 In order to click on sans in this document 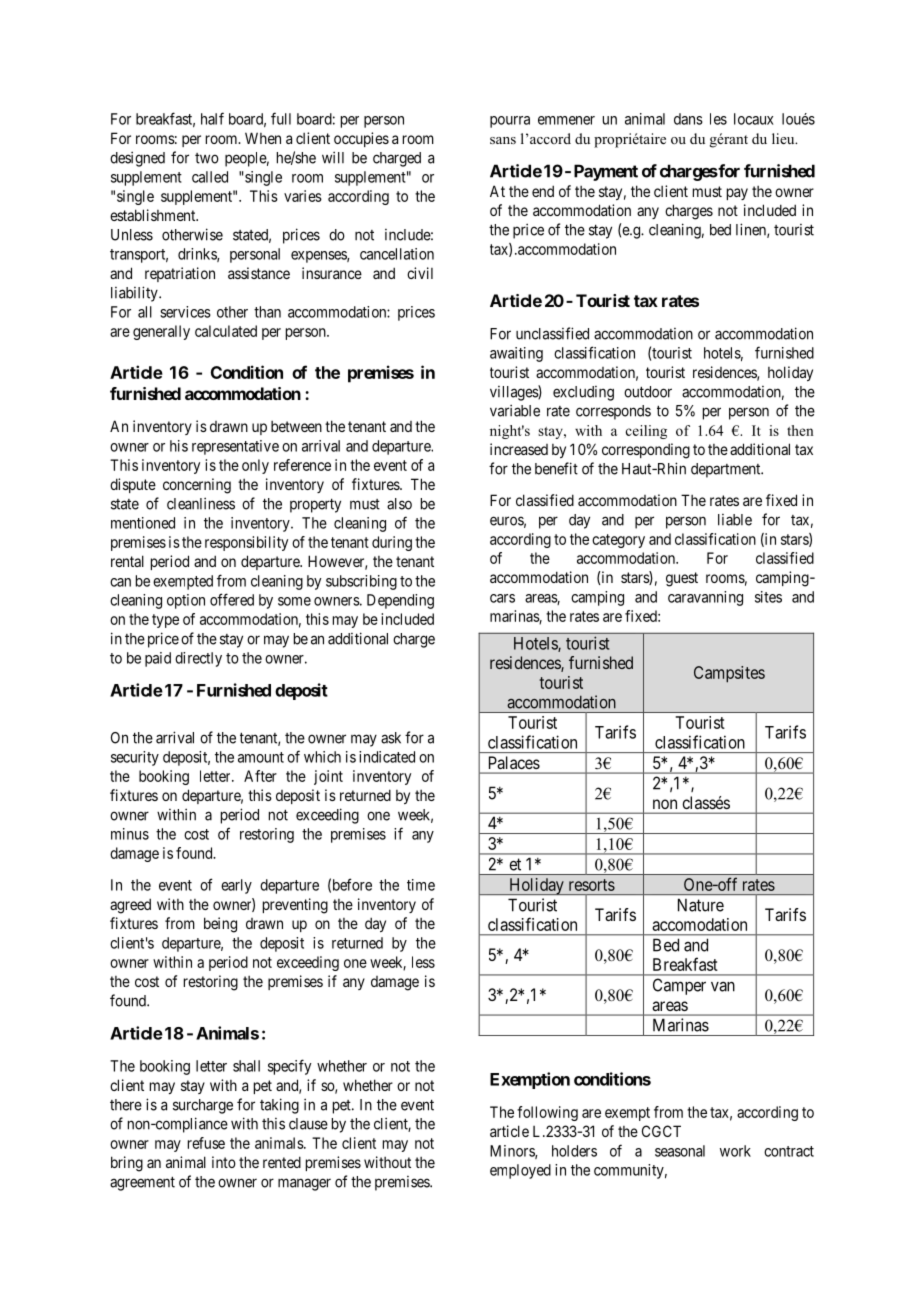, I will do `click(503, 140)`.
